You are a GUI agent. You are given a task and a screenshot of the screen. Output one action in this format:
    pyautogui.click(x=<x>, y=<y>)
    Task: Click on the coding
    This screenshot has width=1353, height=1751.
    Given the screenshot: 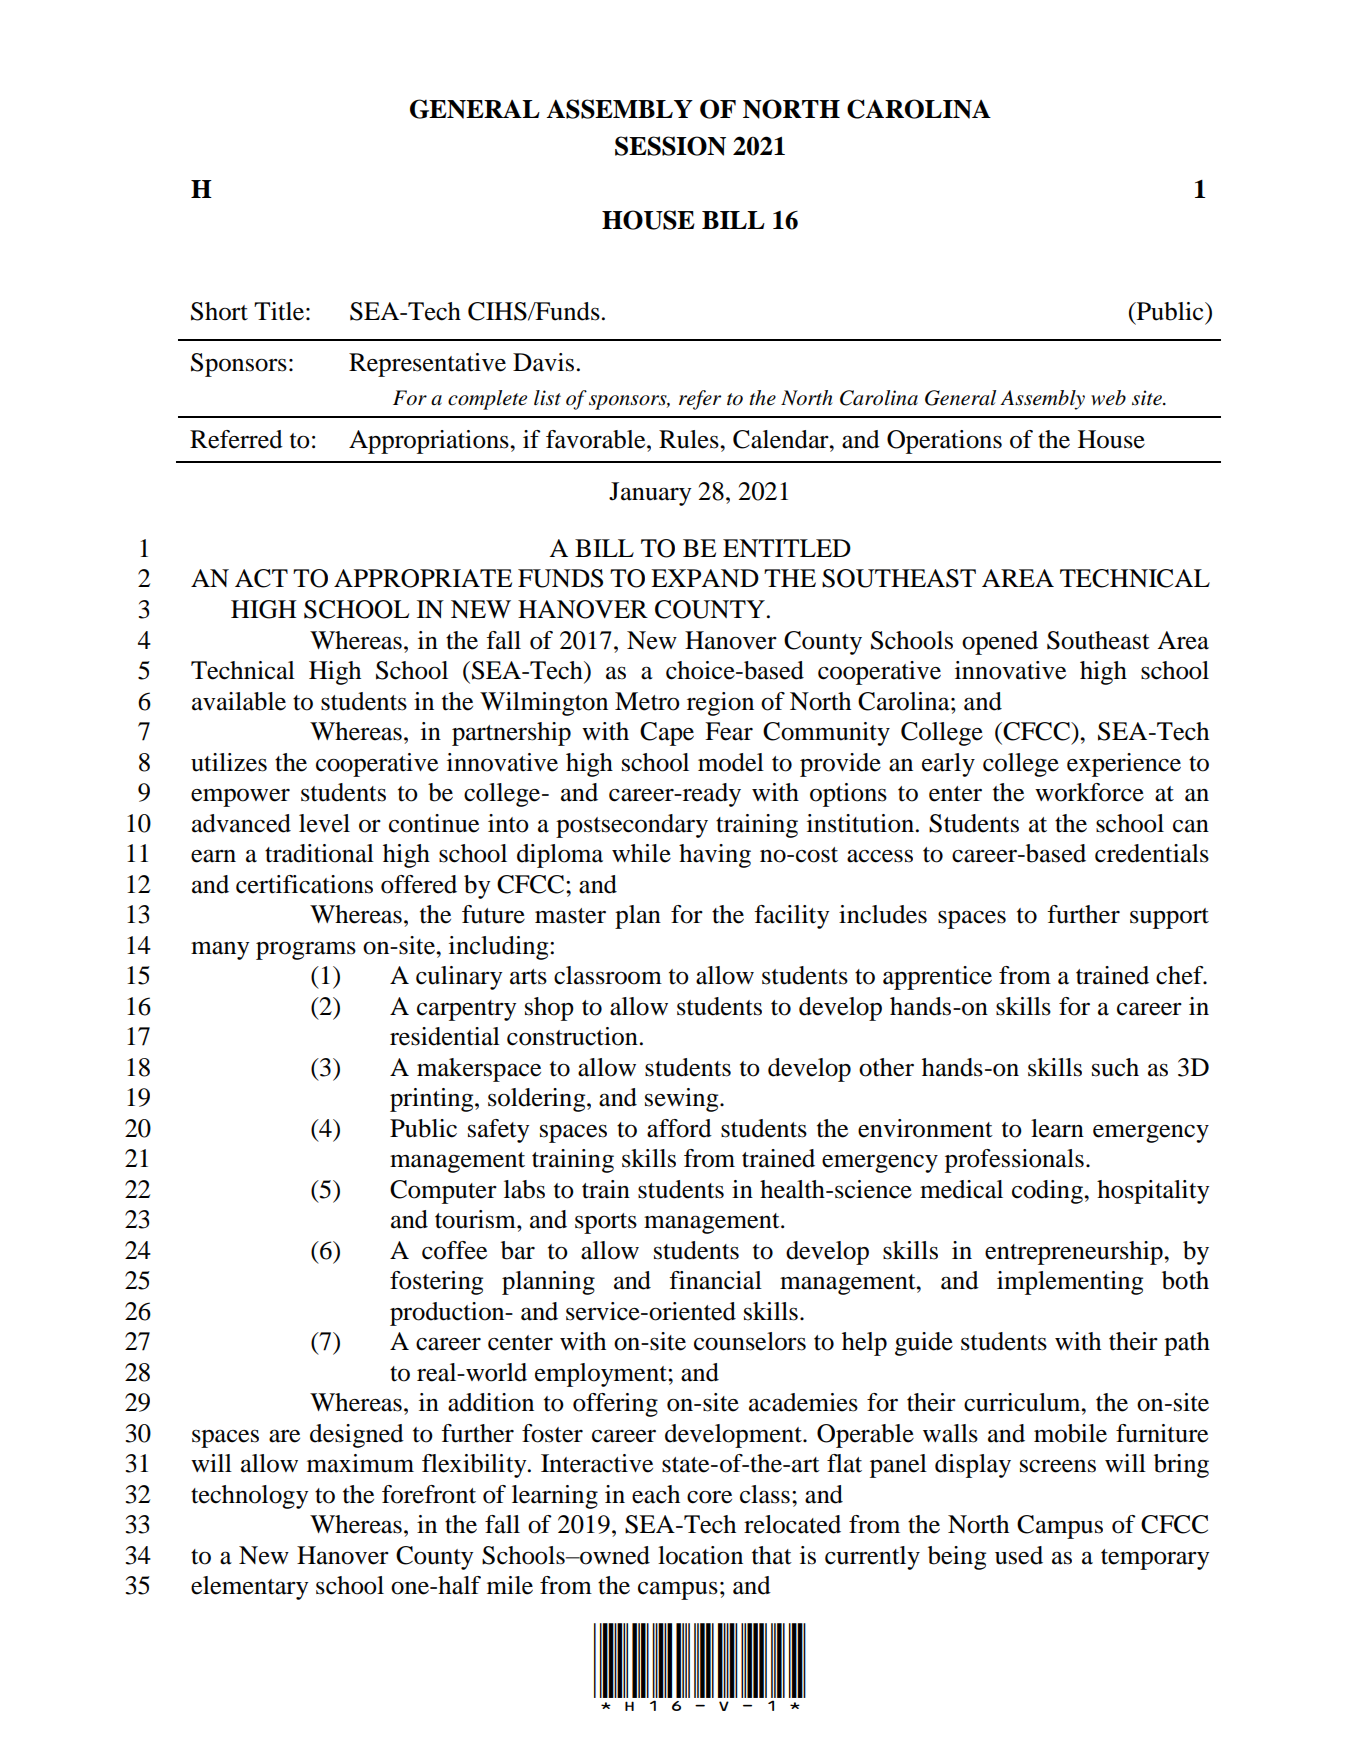 What is the action you would take?
    pyautogui.click(x=1048, y=1192)
